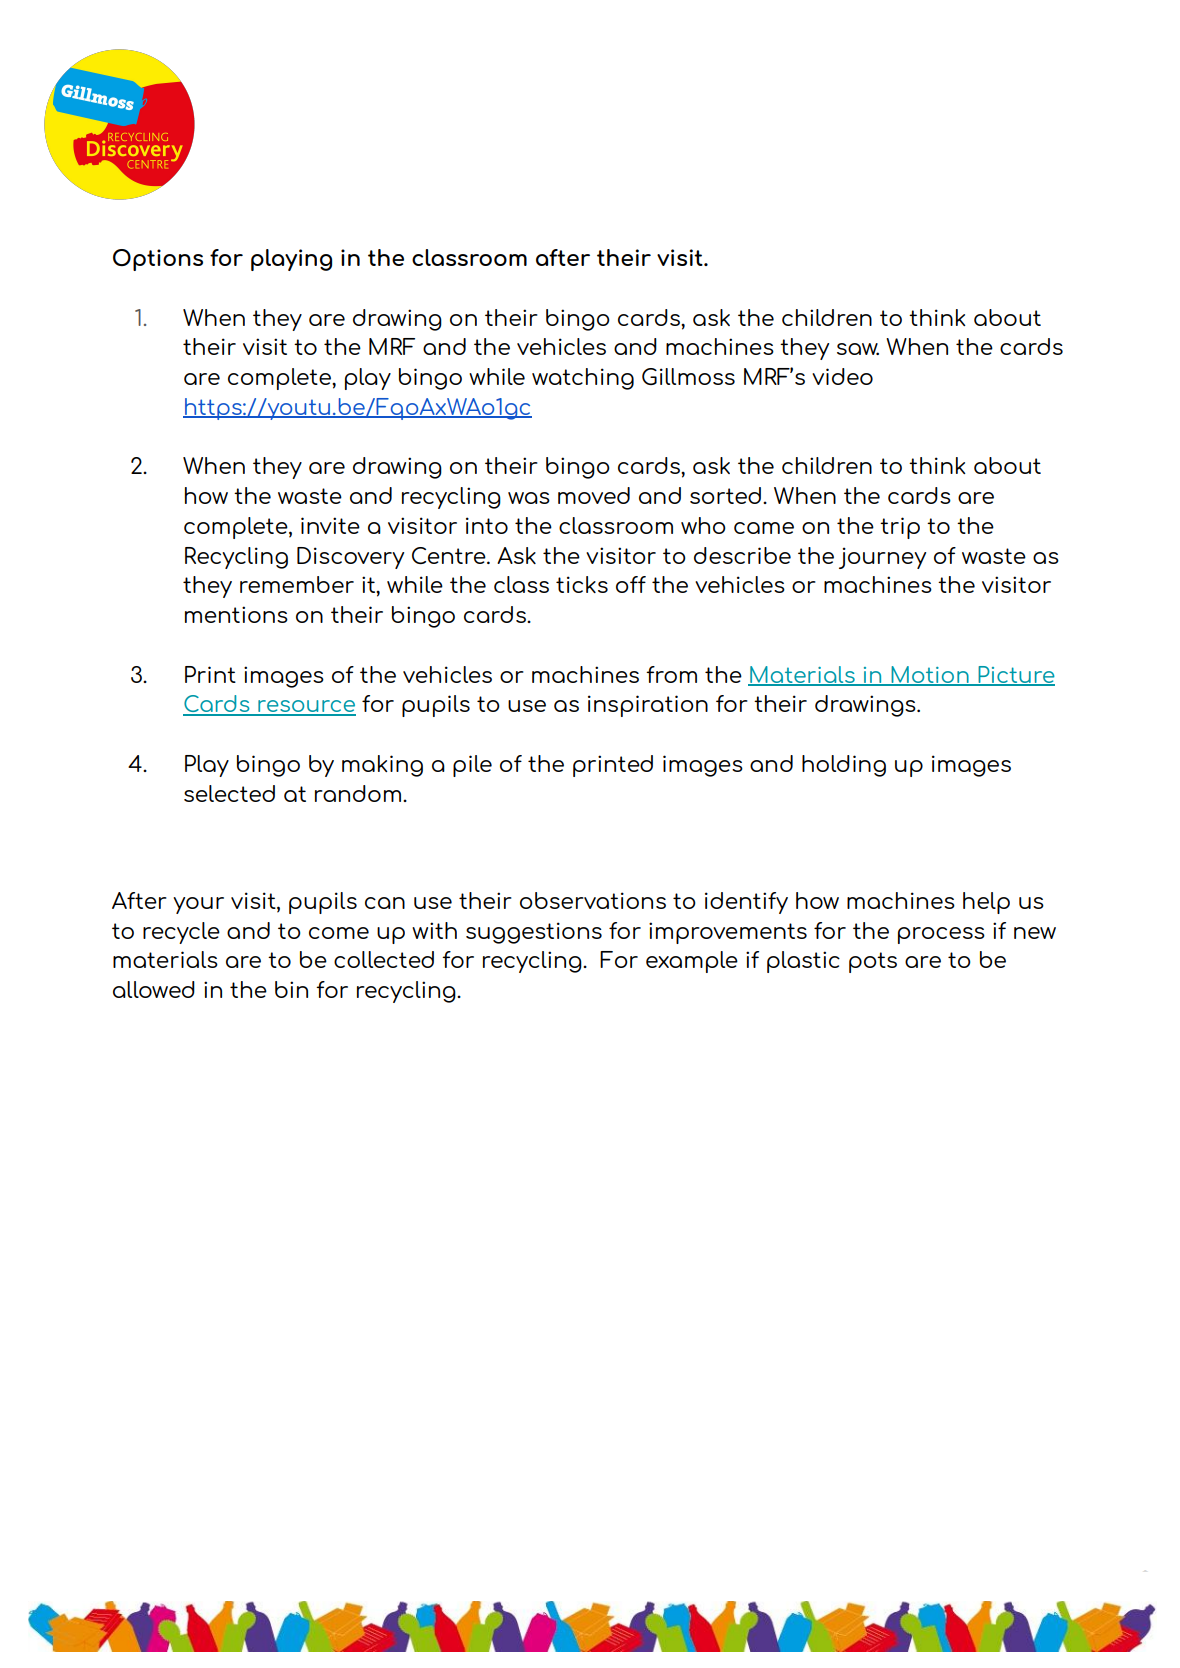  I want to click on invite, so click(330, 525).
